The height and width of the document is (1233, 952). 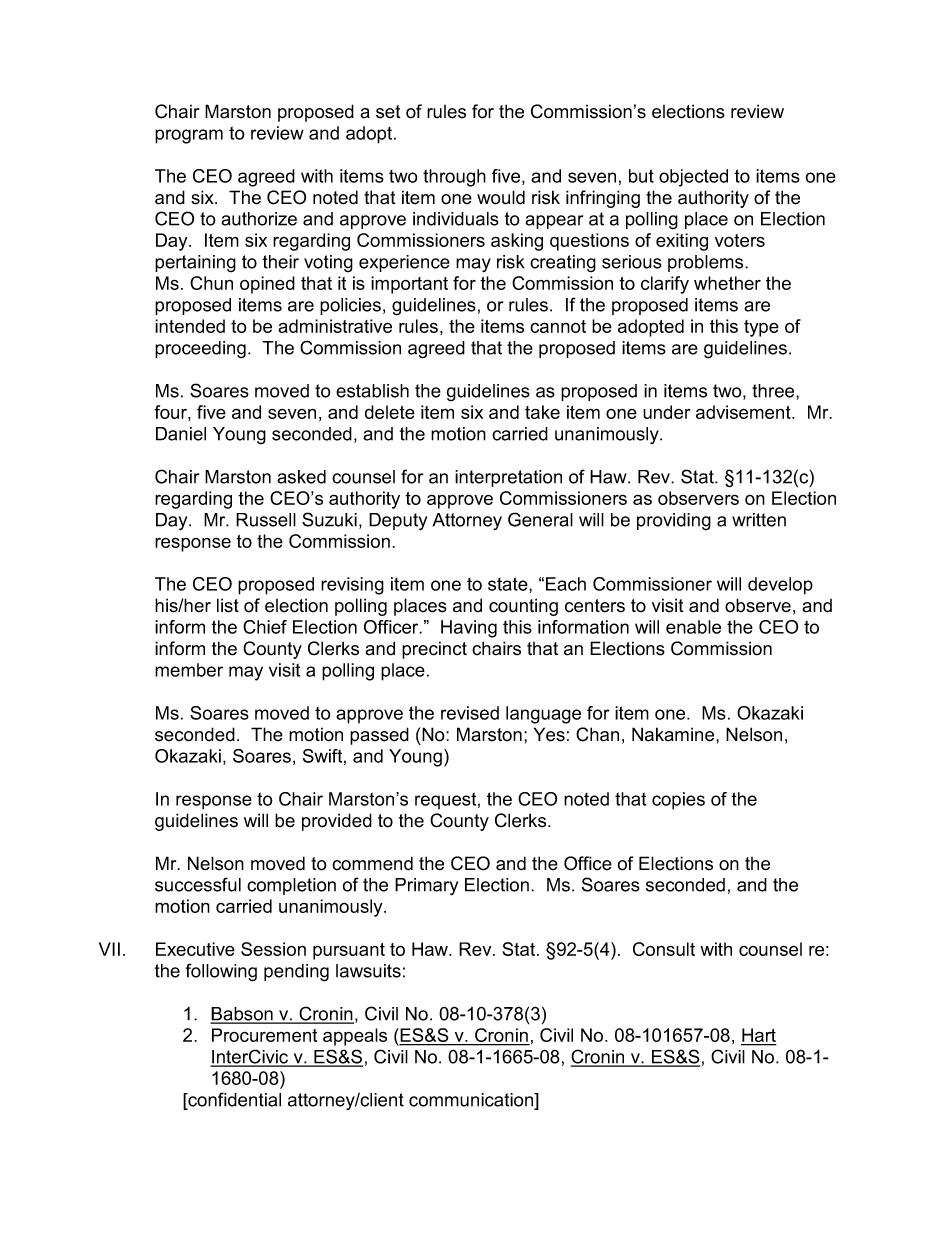 What do you see at coordinates (228, 605) in the document?
I see `list` at bounding box center [228, 605].
